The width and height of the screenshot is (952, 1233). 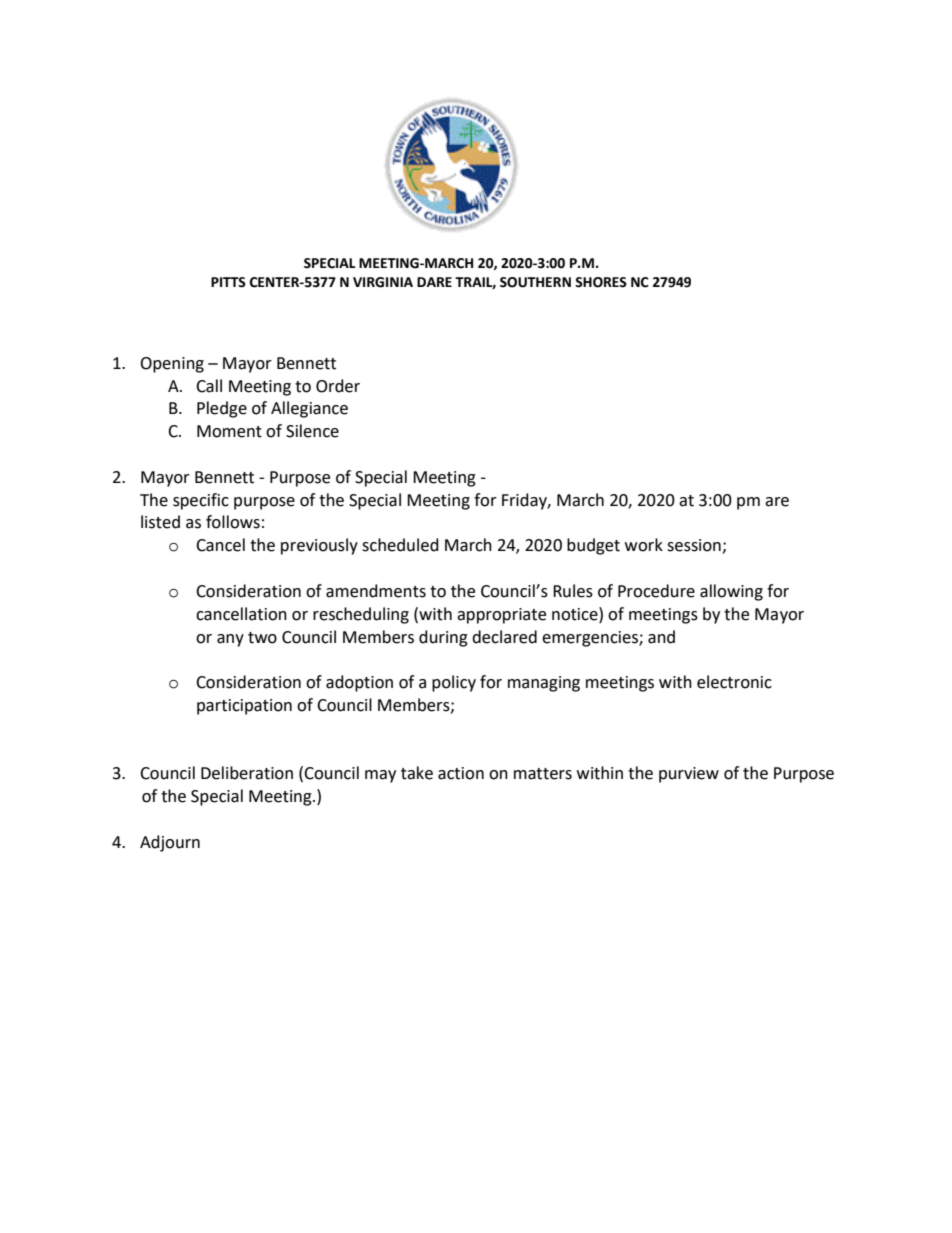 What do you see at coordinates (601, 282) in the screenshot?
I see `SHORES` at bounding box center [601, 282].
